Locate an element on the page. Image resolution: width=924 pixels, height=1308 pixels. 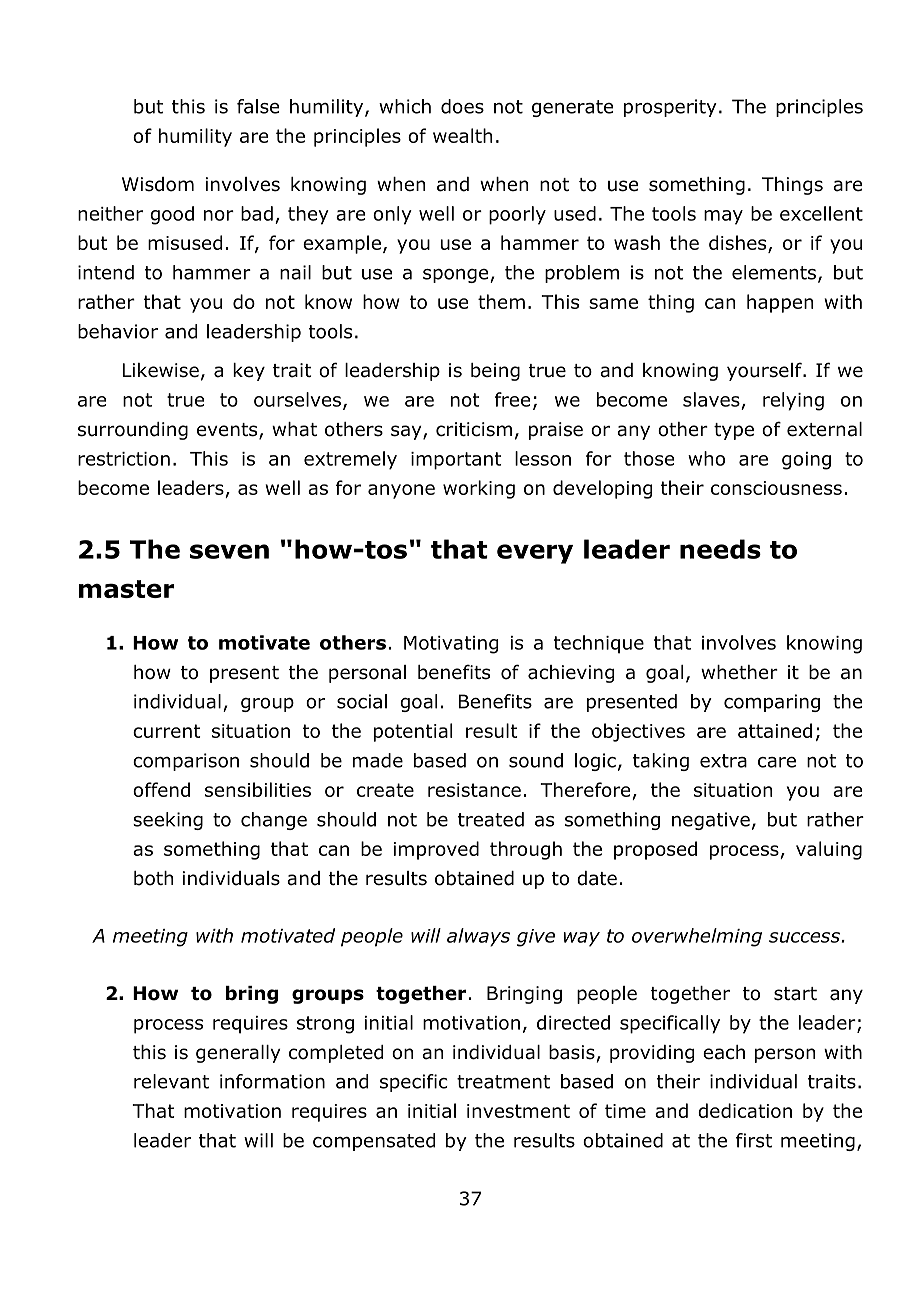
events is located at coordinates (228, 431).
